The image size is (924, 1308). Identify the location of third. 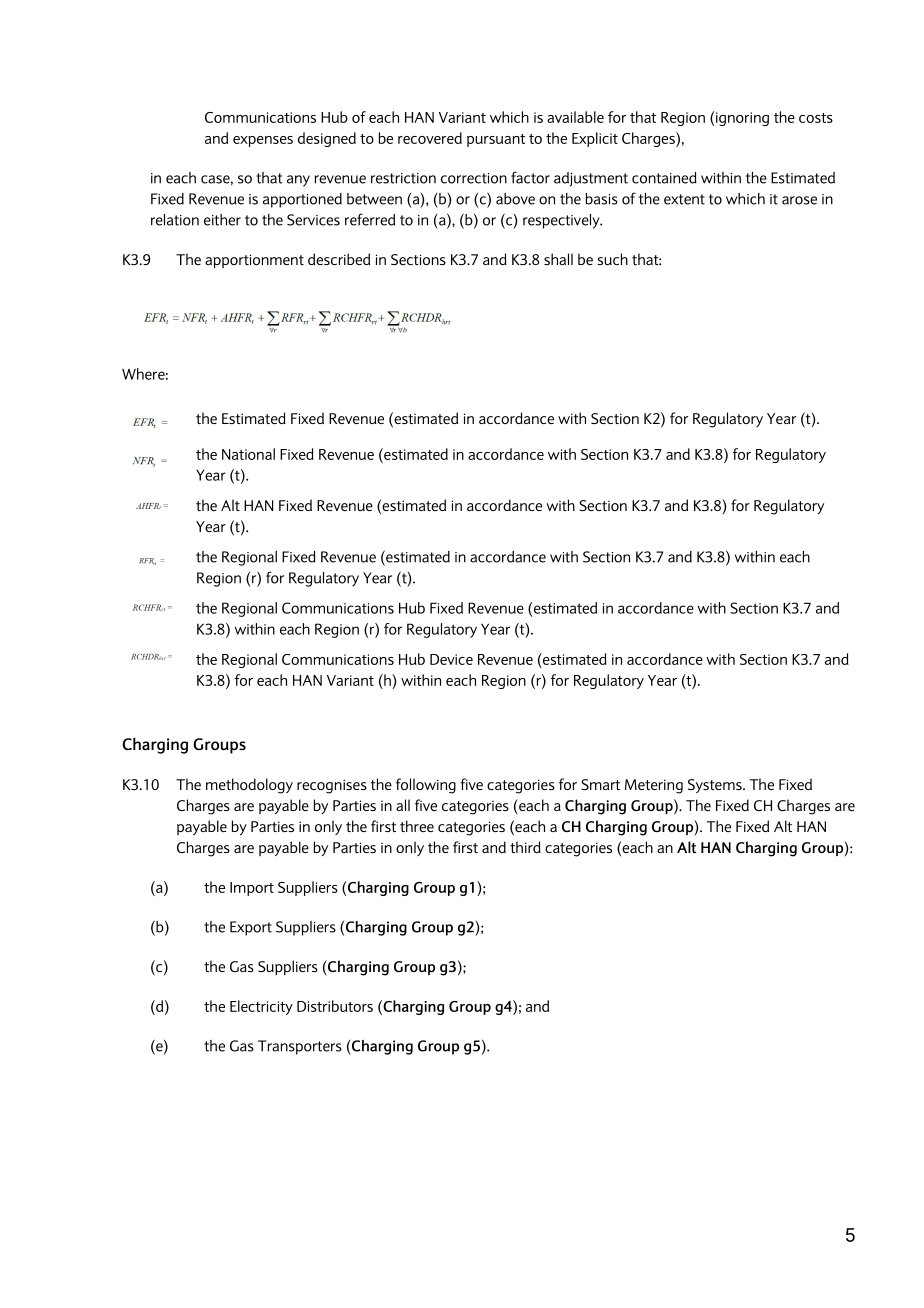
(525, 847).
